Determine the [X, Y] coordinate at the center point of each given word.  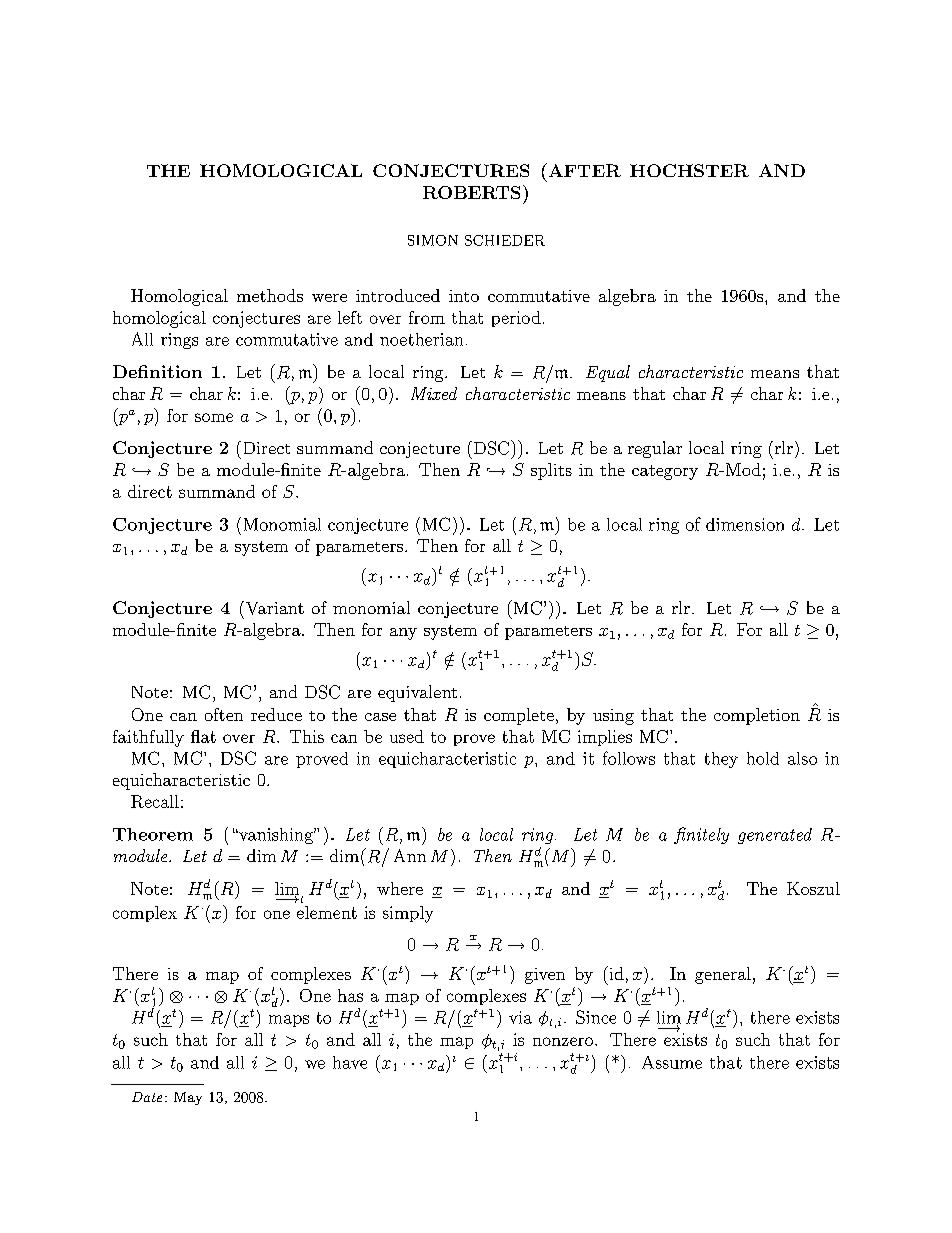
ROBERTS [471, 192]
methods [270, 295]
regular [655, 449]
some [214, 417]
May [188, 1098]
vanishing [276, 836]
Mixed [434, 393]
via [520, 1017]
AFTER [583, 170]
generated [775, 836]
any [403, 634]
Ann [410, 855]
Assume [672, 1062]
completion [757, 716]
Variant [273, 608]
